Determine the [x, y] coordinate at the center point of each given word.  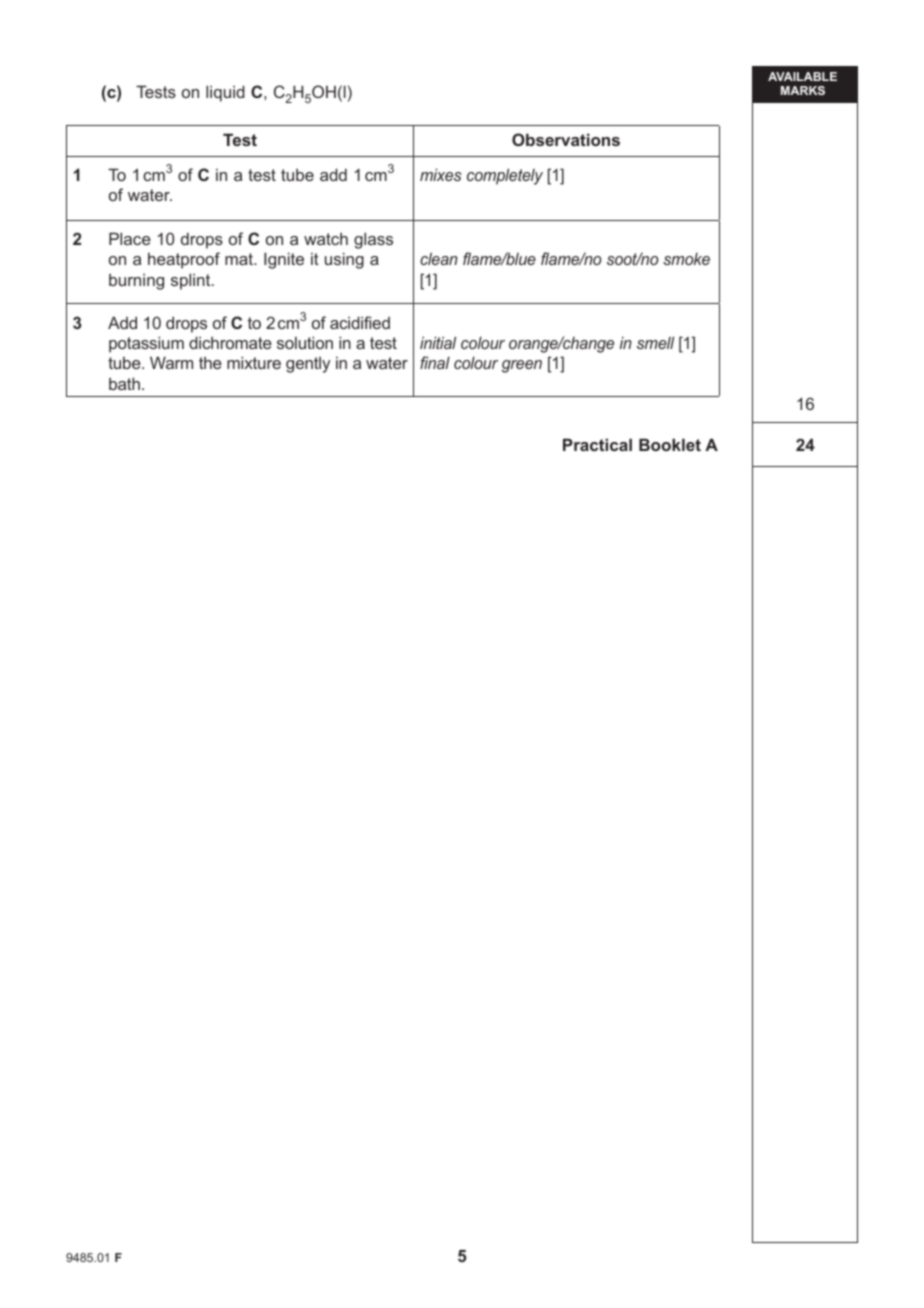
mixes [441, 174]
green [522, 366]
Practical [597, 444]
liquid [225, 93]
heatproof [184, 260]
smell [655, 342]
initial [438, 342]
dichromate [230, 342]
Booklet [670, 444]
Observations [566, 139]
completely [505, 176]
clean [439, 258]
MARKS [803, 90]
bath [124, 383]
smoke [686, 259]
